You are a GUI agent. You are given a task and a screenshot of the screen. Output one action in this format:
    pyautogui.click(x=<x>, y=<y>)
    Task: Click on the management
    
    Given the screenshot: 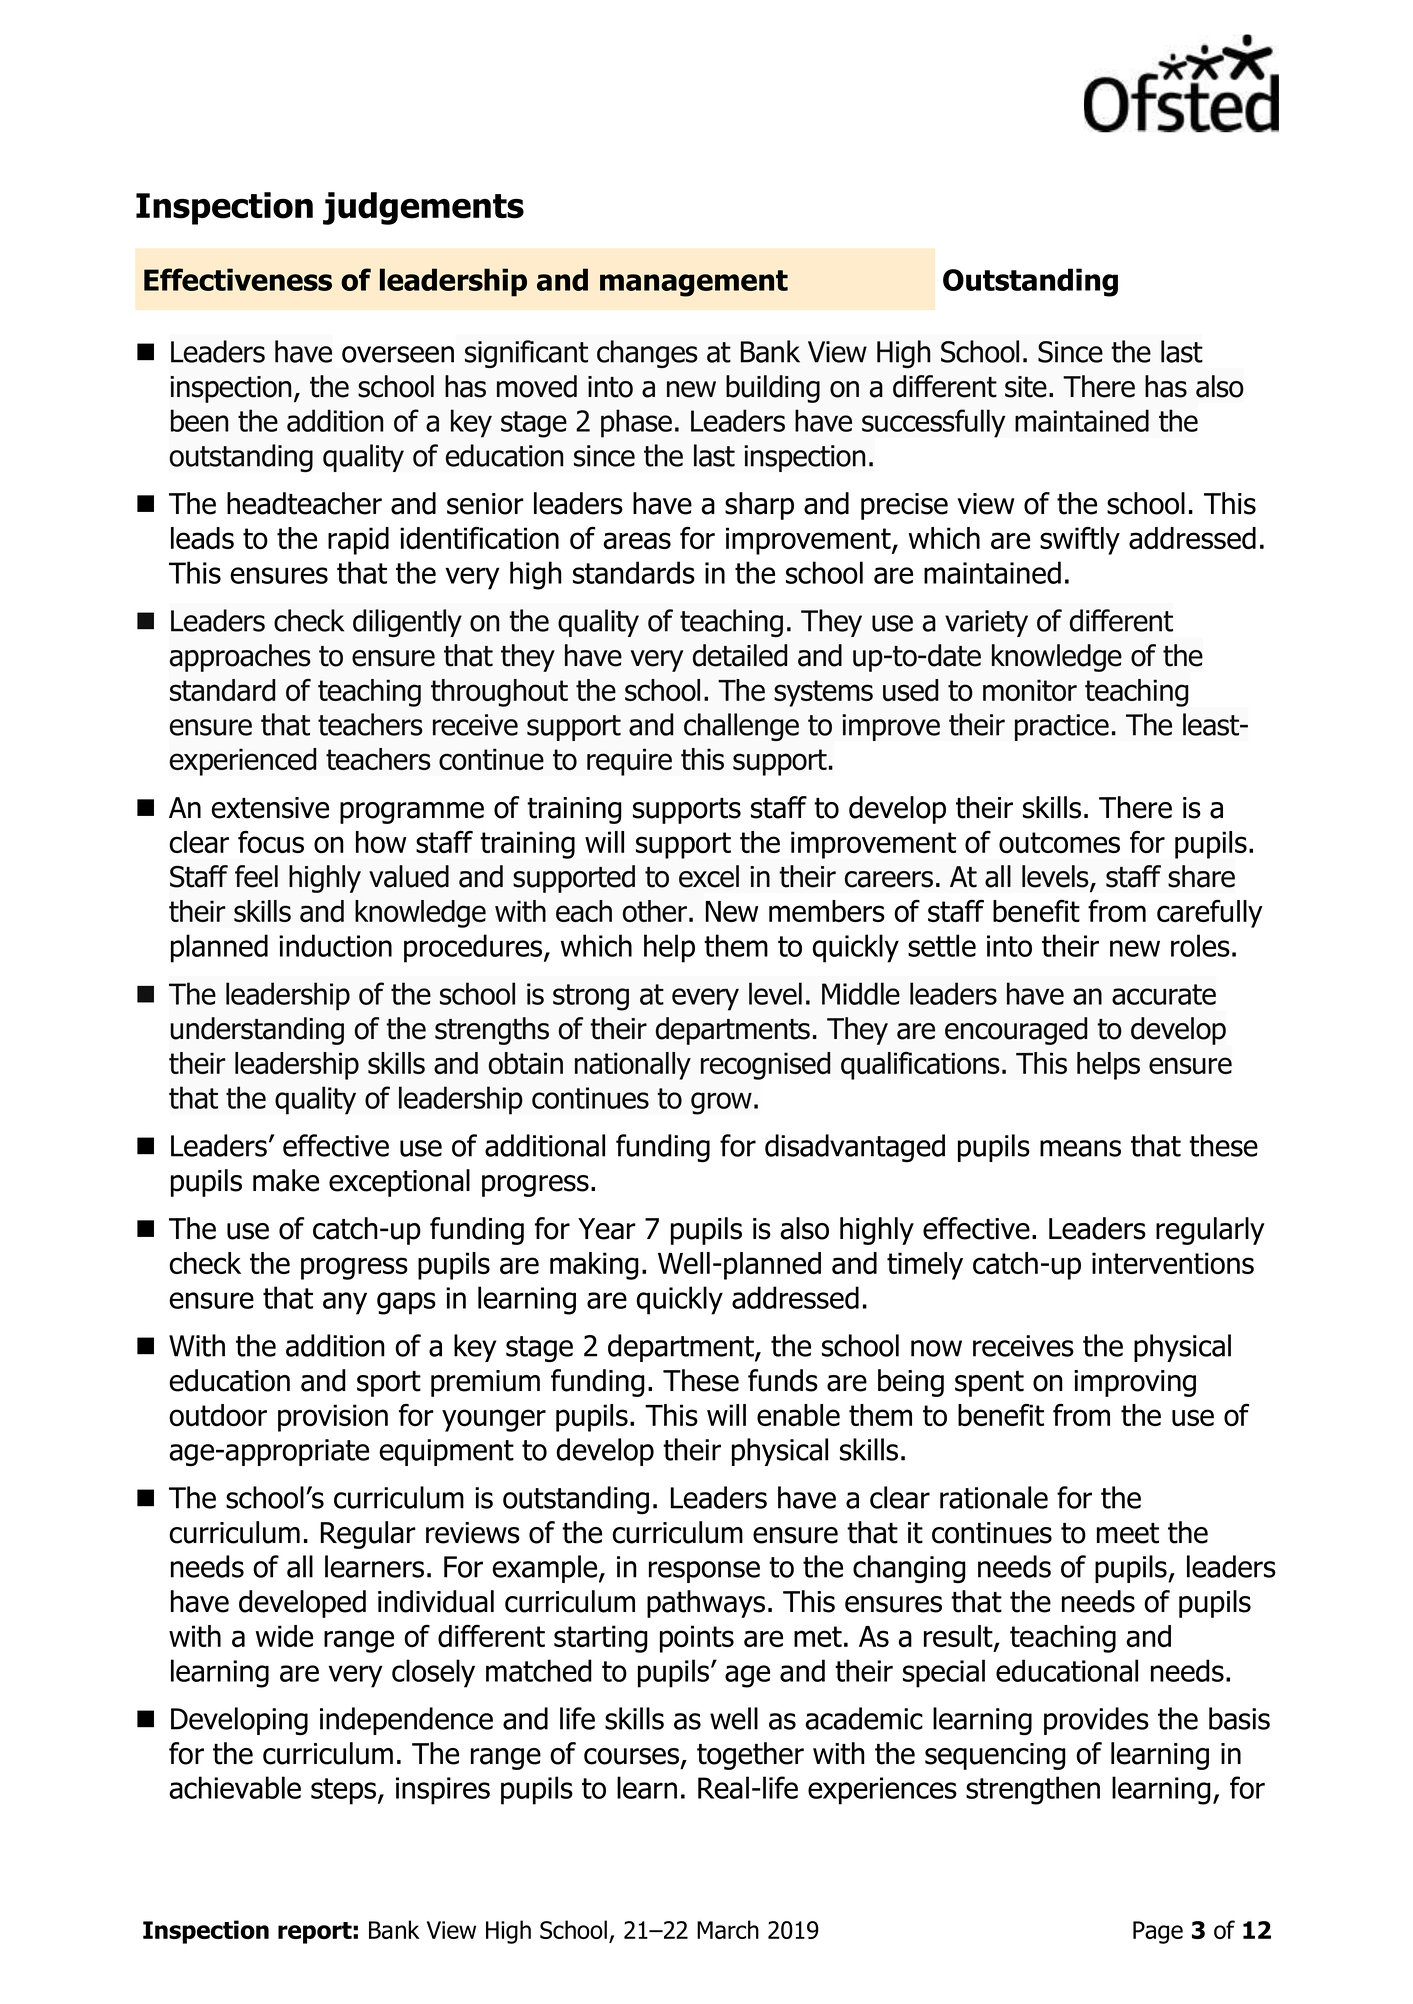 What is the action you would take?
    pyautogui.click(x=694, y=283)
